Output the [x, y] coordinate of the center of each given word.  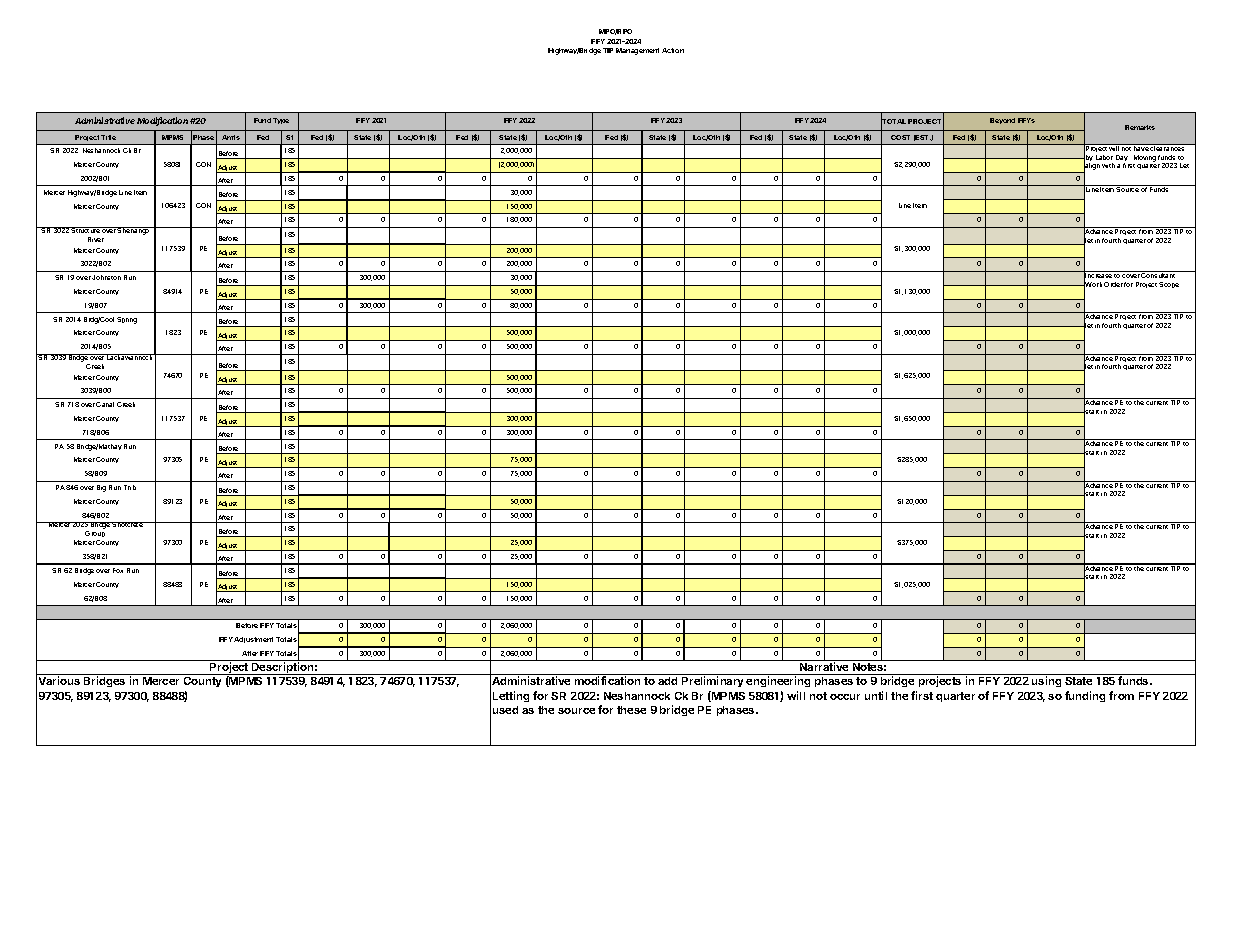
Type [281, 121]
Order [1113, 284]
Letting [511, 696]
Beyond [1002, 121]
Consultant [1159, 274]
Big [101, 488]
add [667, 681]
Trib [130, 487]
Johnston [106, 277]
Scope [1169, 285]
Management [637, 51]
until [876, 695]
